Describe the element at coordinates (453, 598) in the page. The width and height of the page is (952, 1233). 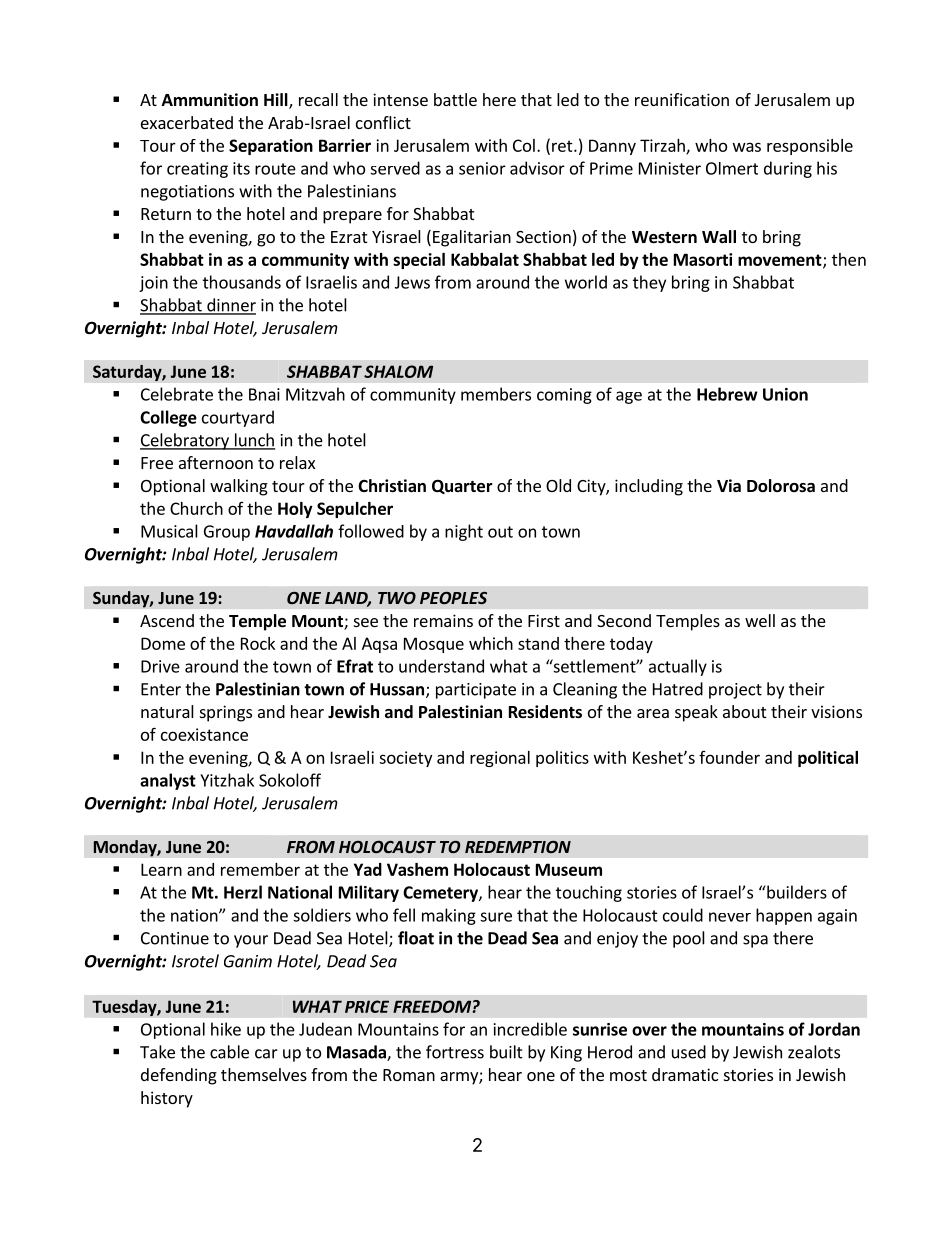
I see `PEOPLES` at that location.
